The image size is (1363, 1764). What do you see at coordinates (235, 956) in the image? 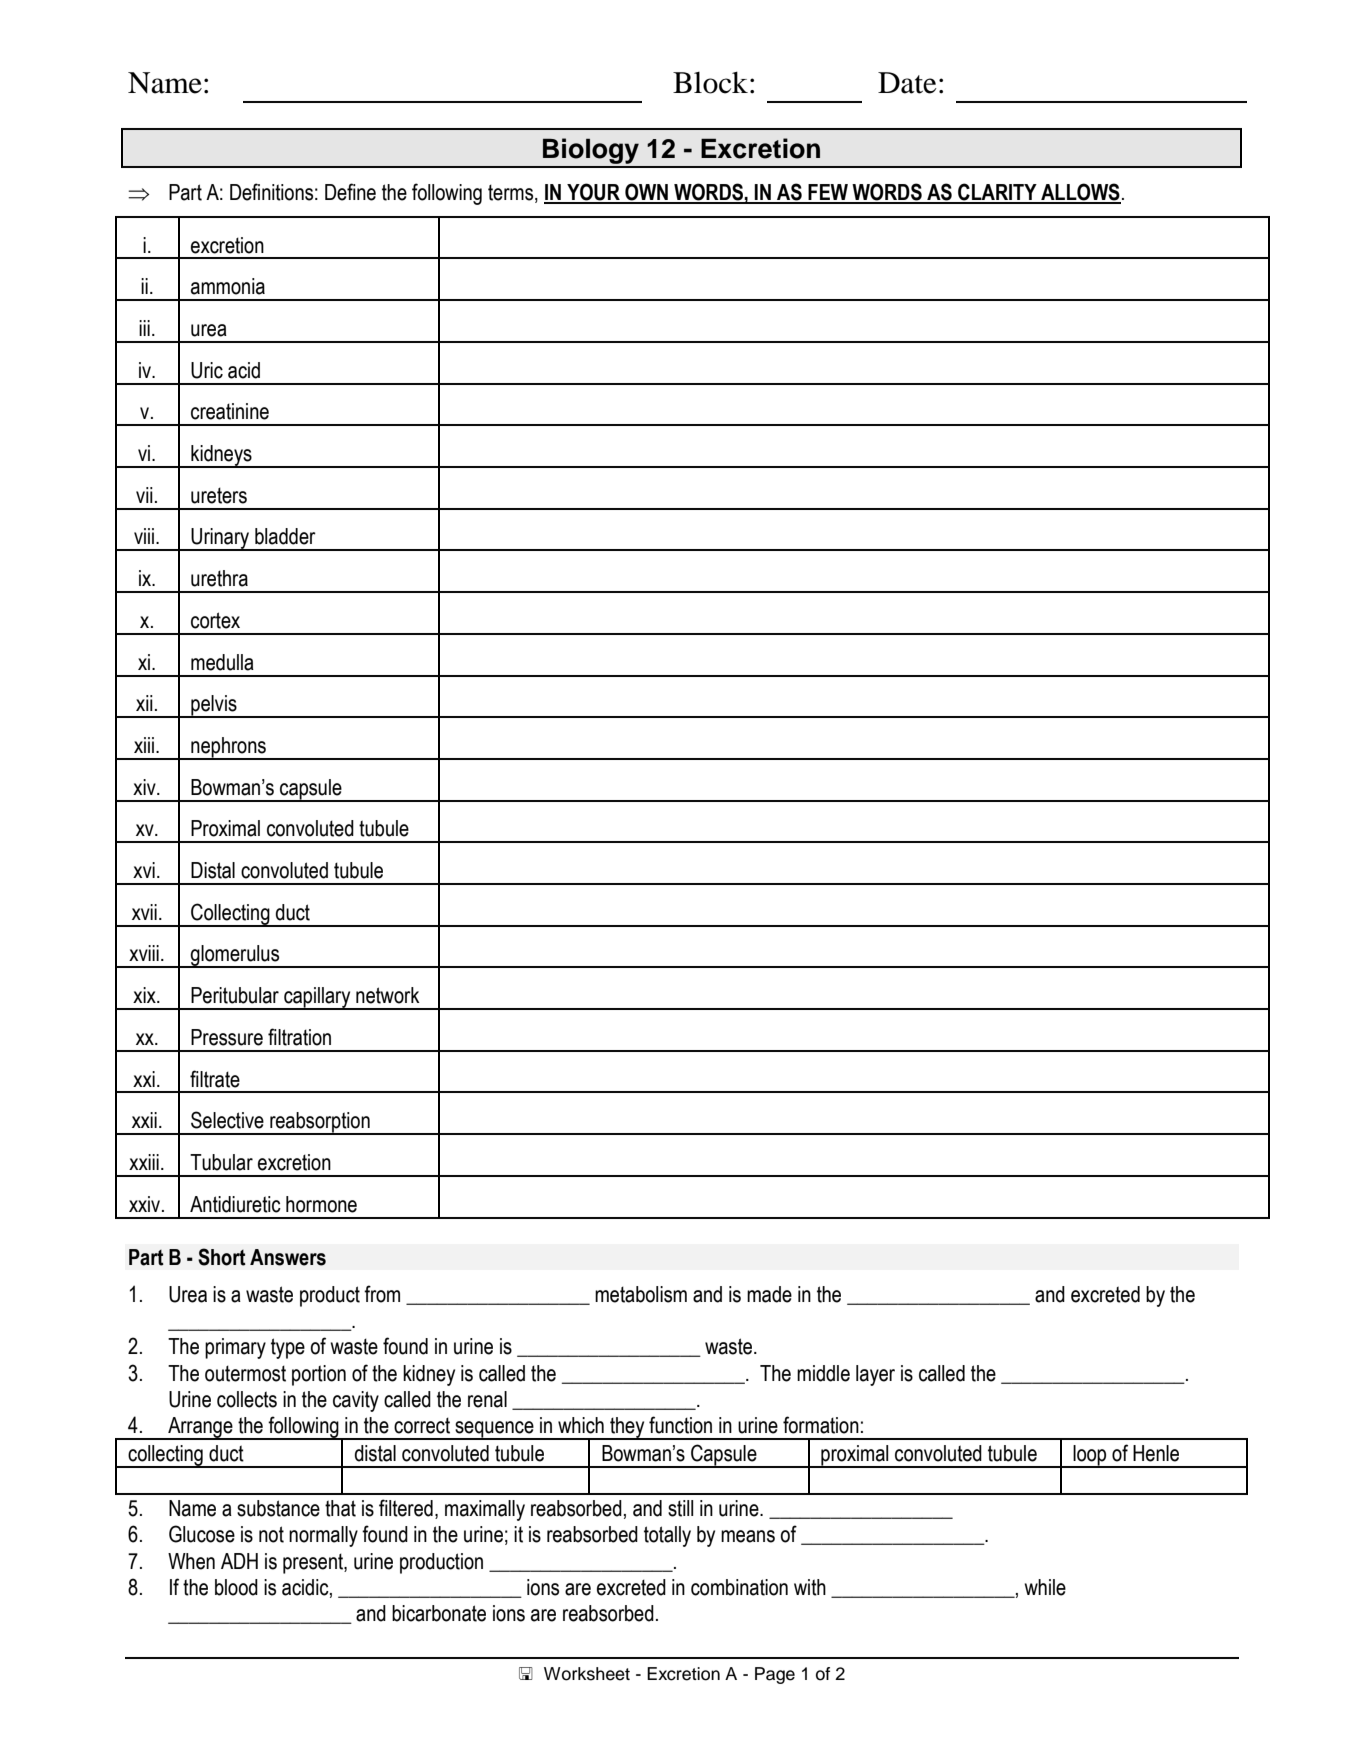
I see `glomerulus` at bounding box center [235, 956].
